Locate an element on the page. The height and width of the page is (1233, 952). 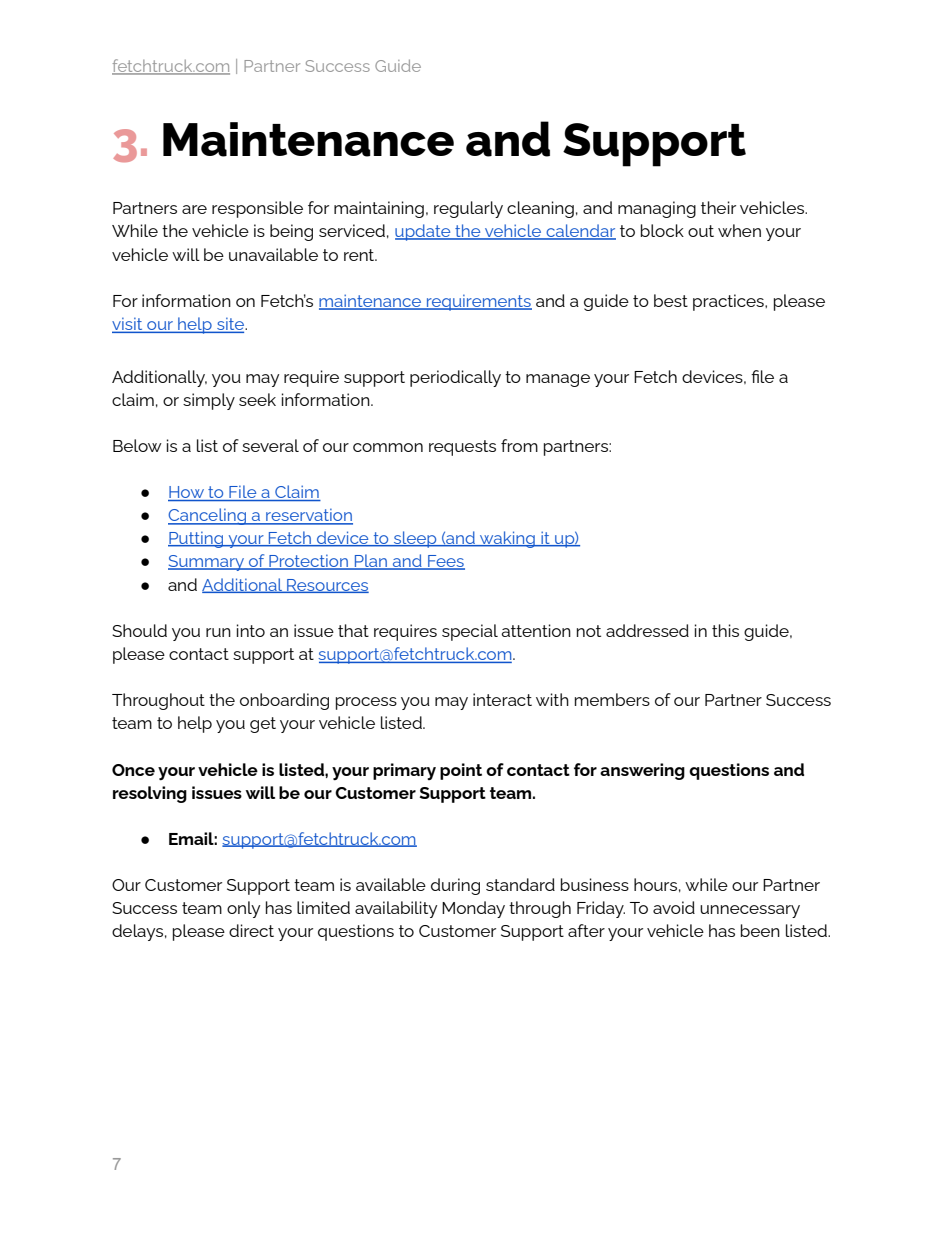
only is located at coordinates (243, 909).
